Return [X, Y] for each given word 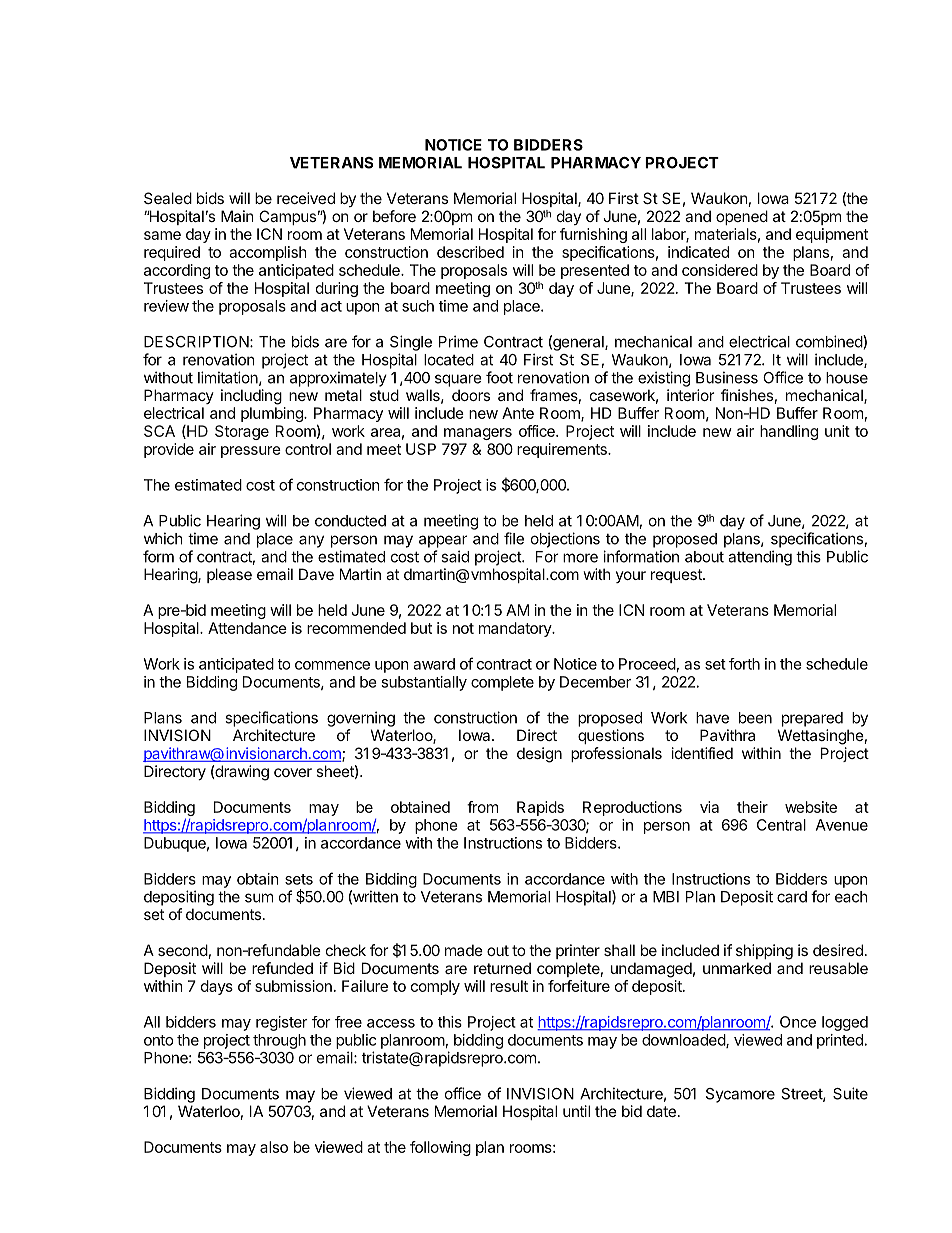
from [482, 807]
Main [237, 216]
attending [760, 558]
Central [781, 825]
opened [742, 217]
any [311, 541]
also [274, 1147]
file [514, 538]
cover [293, 772]
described [470, 252]
